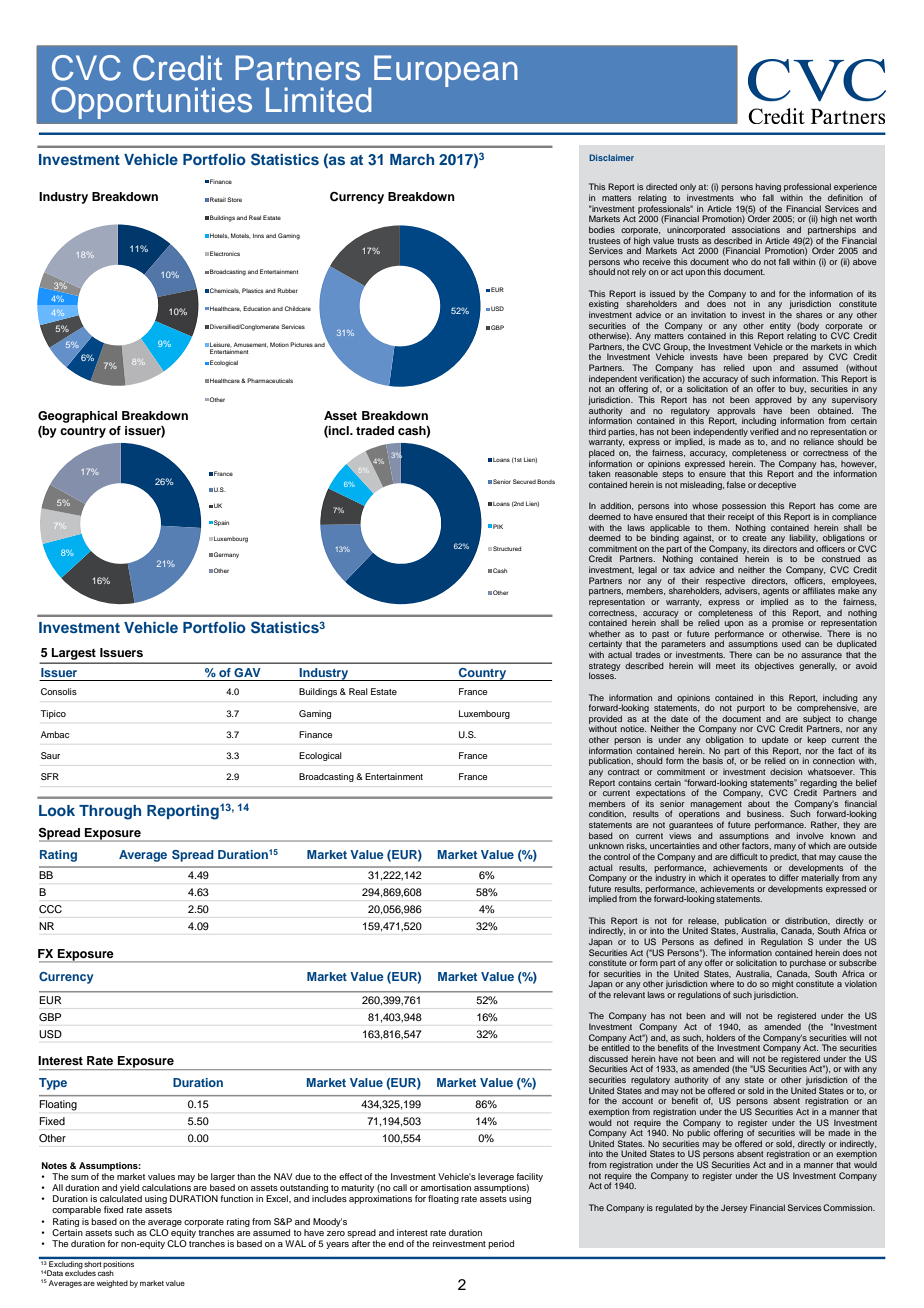 The image size is (924, 1308). I want to click on Opportunities, so click(152, 103).
